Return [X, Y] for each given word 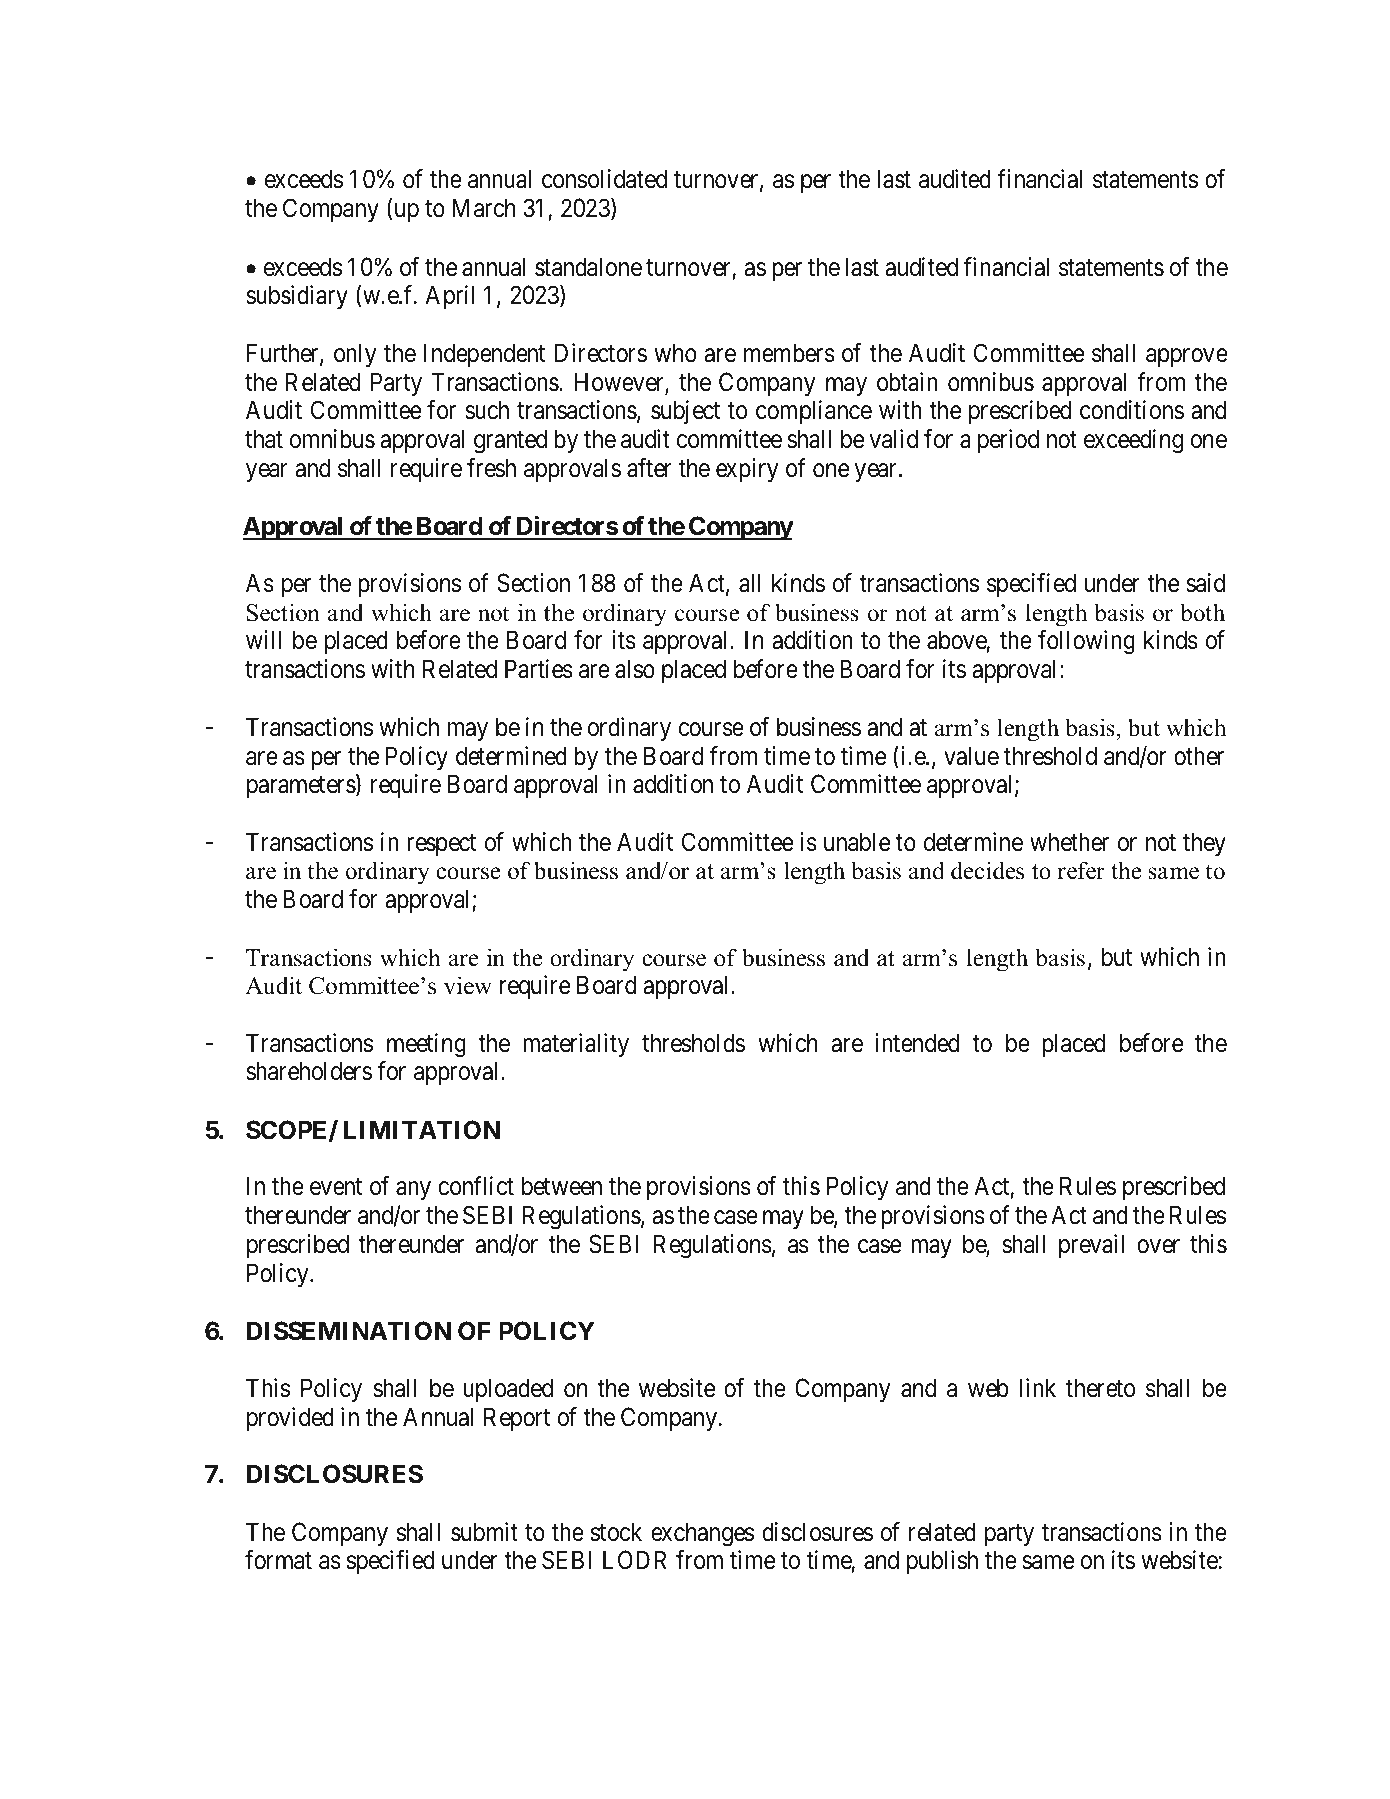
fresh [491, 468]
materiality [576, 1045]
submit [484, 1532]
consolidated [604, 179]
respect [441, 845]
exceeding [1133, 441]
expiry [747, 470]
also [635, 669]
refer [1081, 870]
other [1199, 756]
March [484, 208]
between [562, 1186]
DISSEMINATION [349, 1331]
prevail [1091, 1246]
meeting [426, 1045]
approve [1187, 358]
